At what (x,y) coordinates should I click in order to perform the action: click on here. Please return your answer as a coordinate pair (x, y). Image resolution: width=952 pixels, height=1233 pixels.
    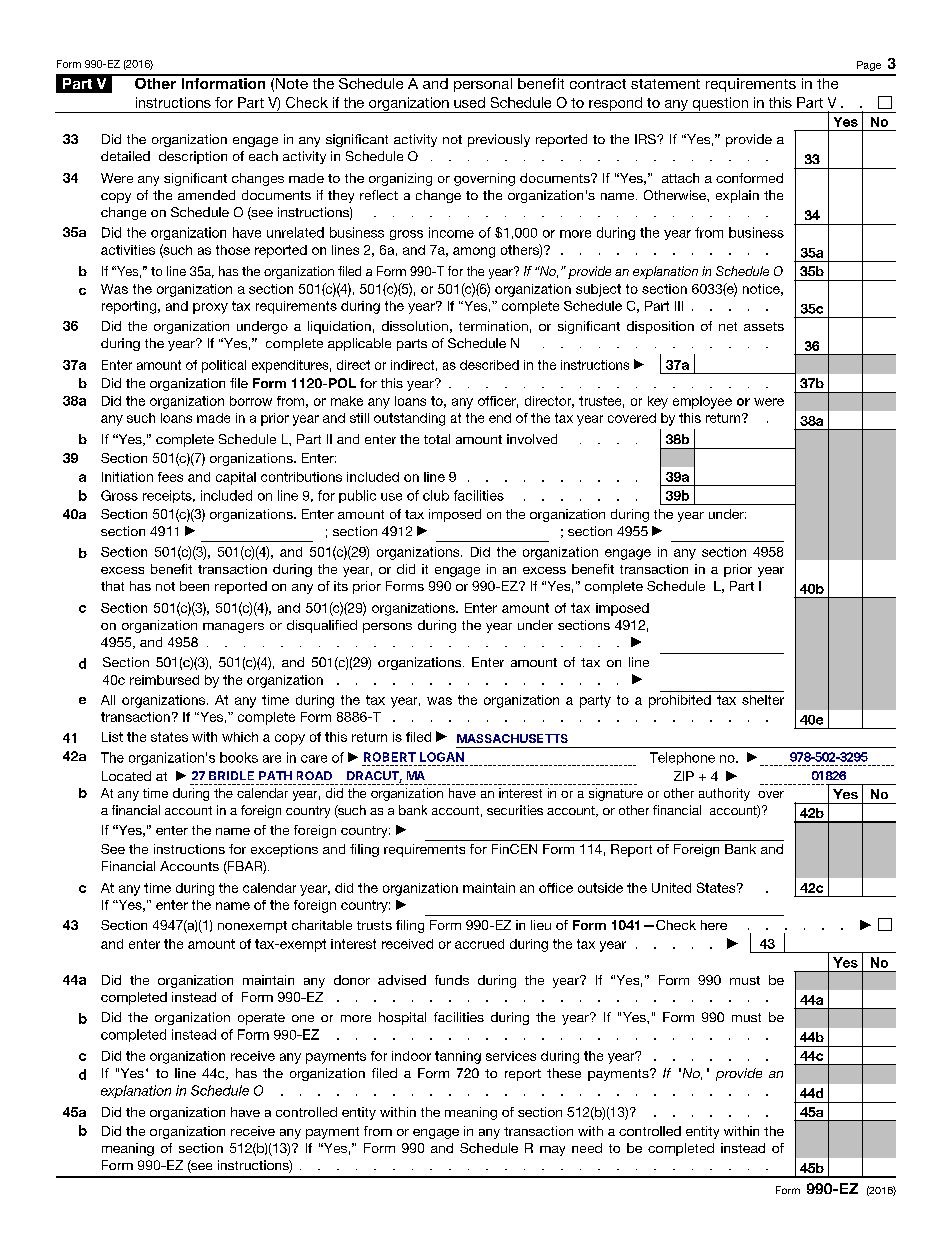
    Looking at the image, I should click on (714, 925).
